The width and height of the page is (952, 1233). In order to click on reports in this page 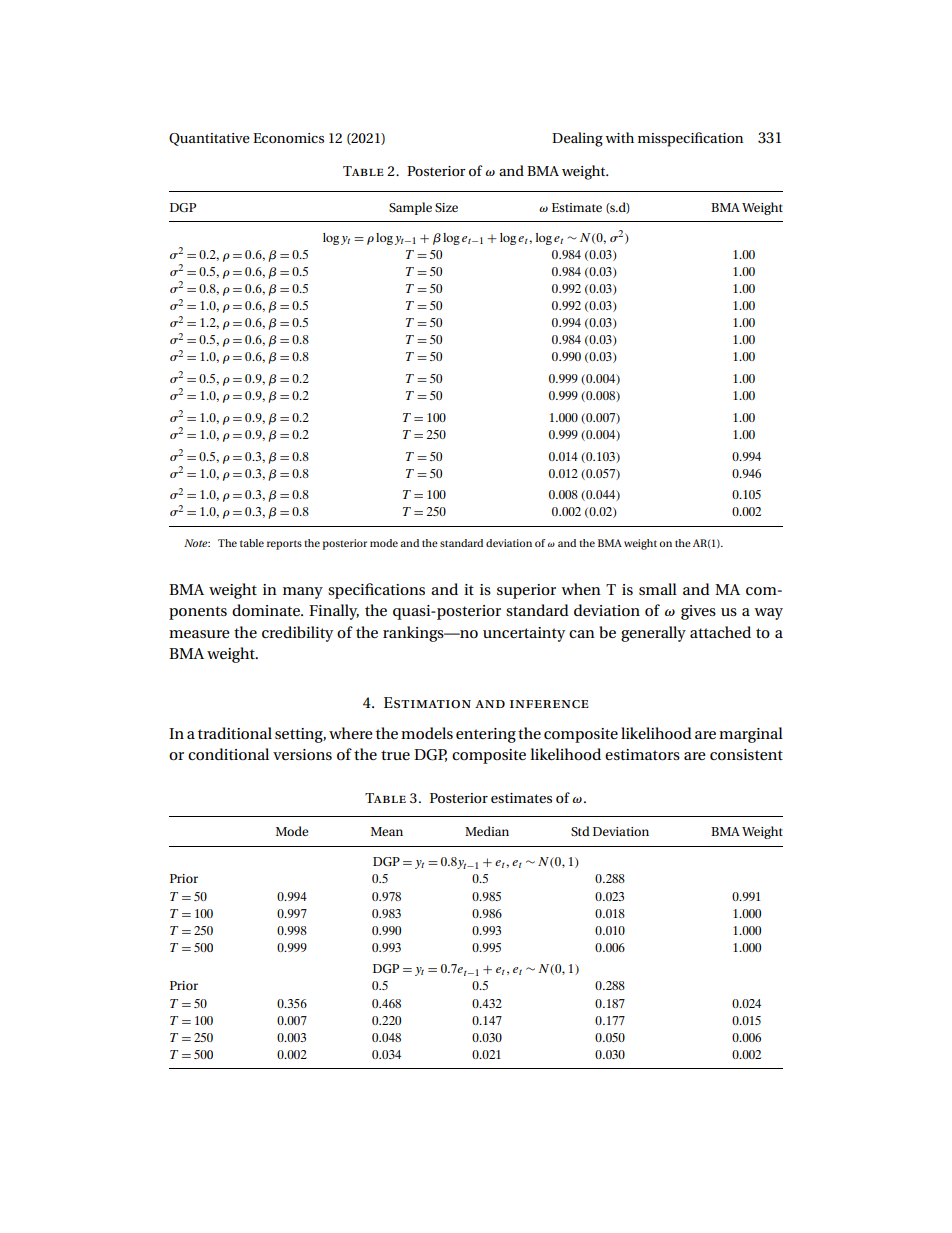, I will do `click(284, 545)`.
